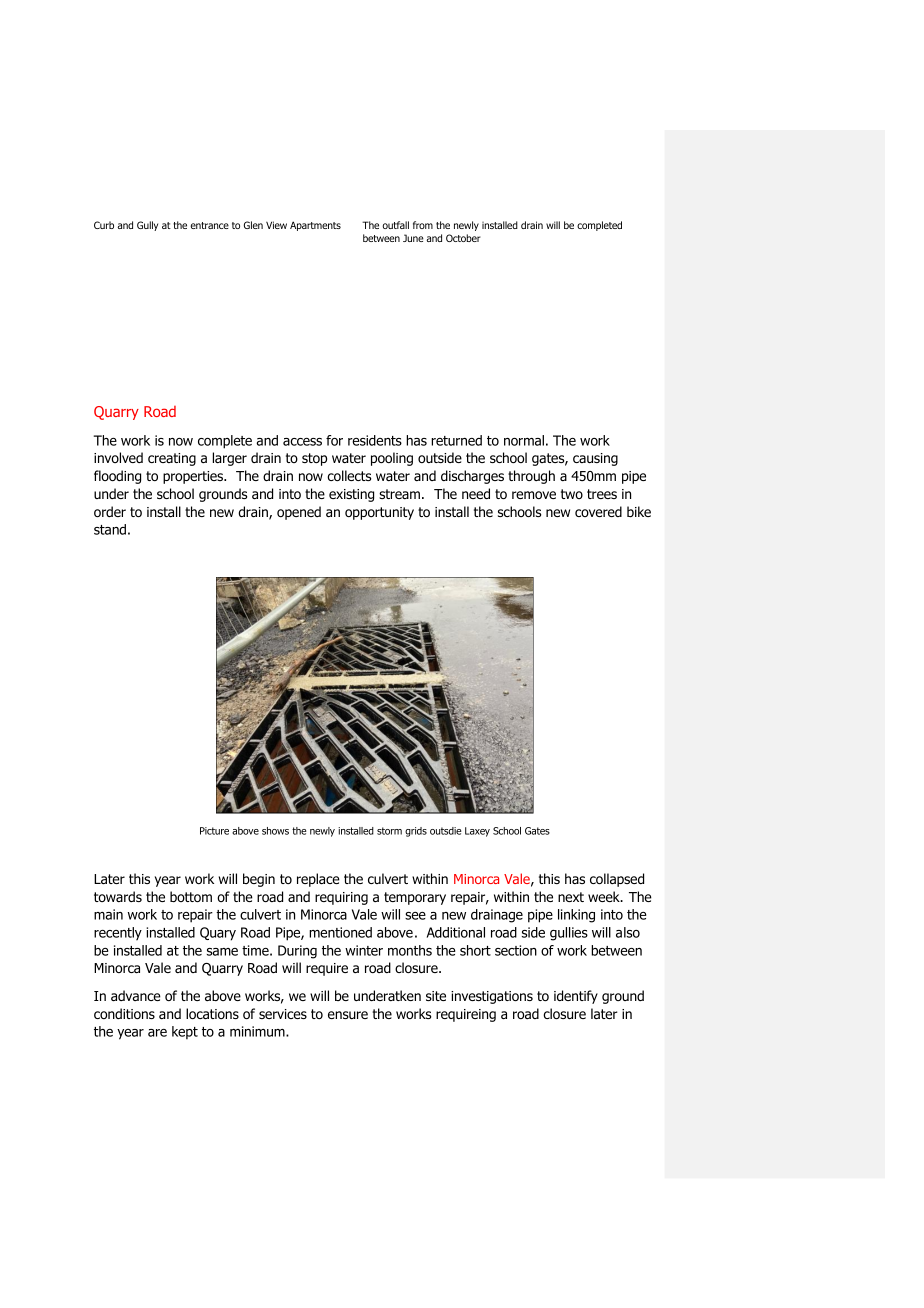 The image size is (924, 1308). I want to click on pooling, so click(392, 459).
